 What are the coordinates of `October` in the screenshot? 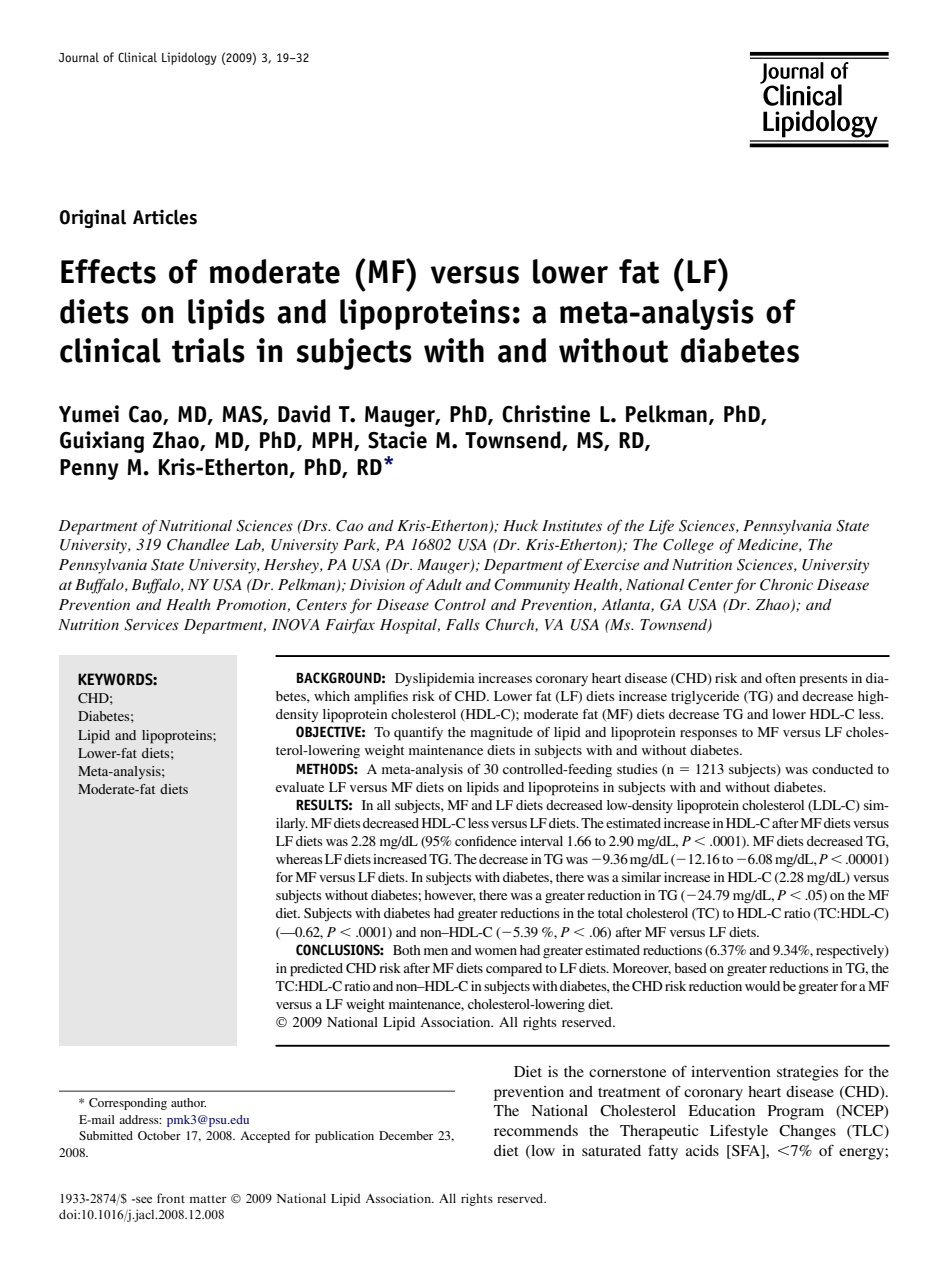 It's located at (159, 1135).
